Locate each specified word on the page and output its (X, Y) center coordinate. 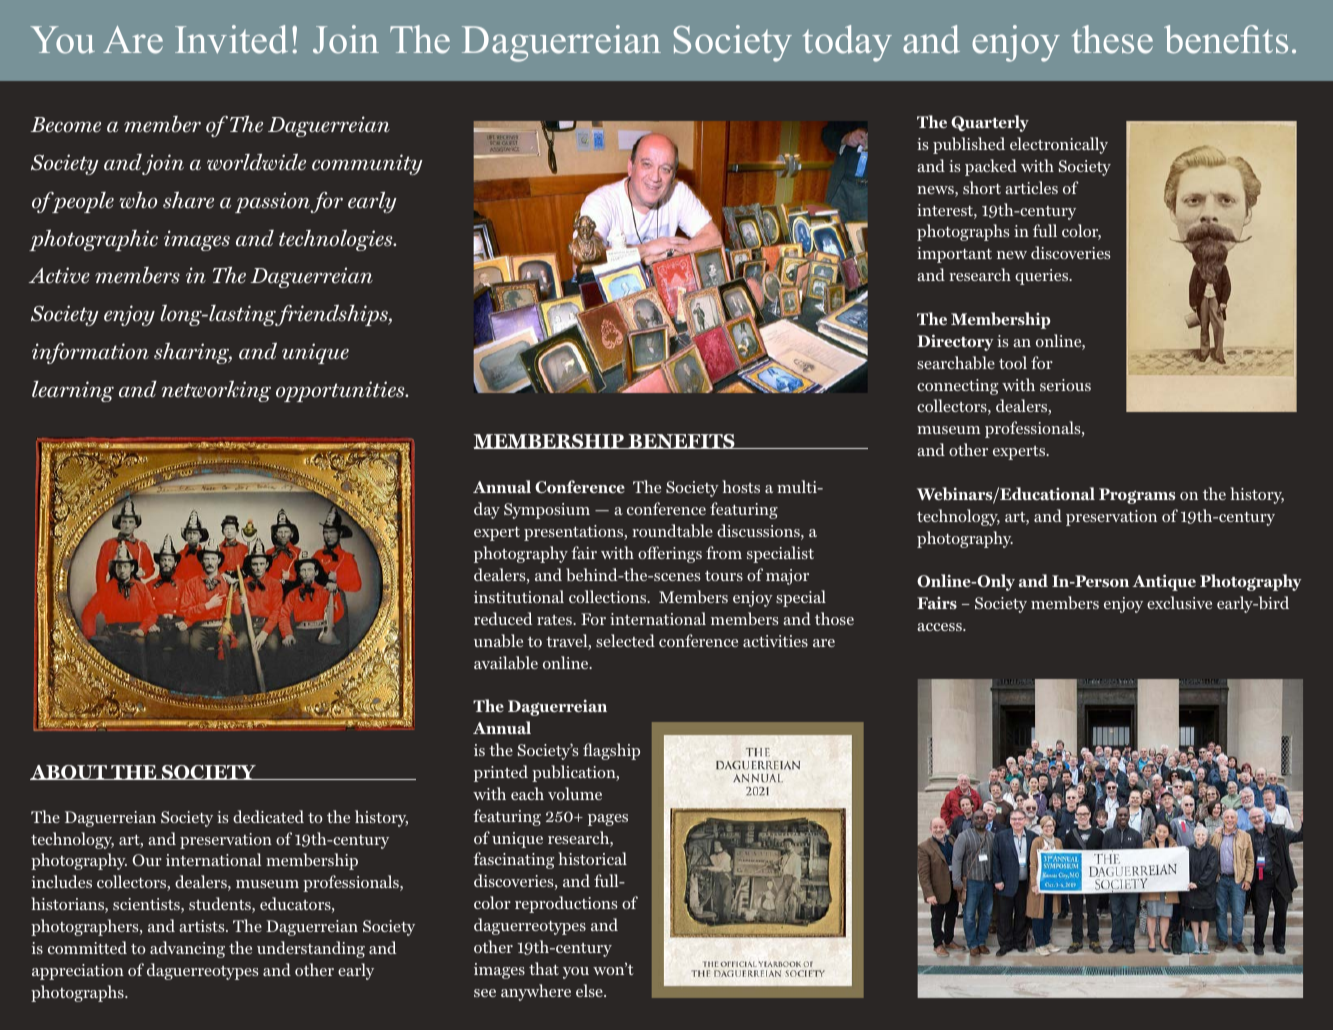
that (544, 968)
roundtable (672, 531)
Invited (231, 39)
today (847, 43)
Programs (1137, 496)
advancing (187, 949)
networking (216, 391)
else (590, 990)
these (1112, 39)
